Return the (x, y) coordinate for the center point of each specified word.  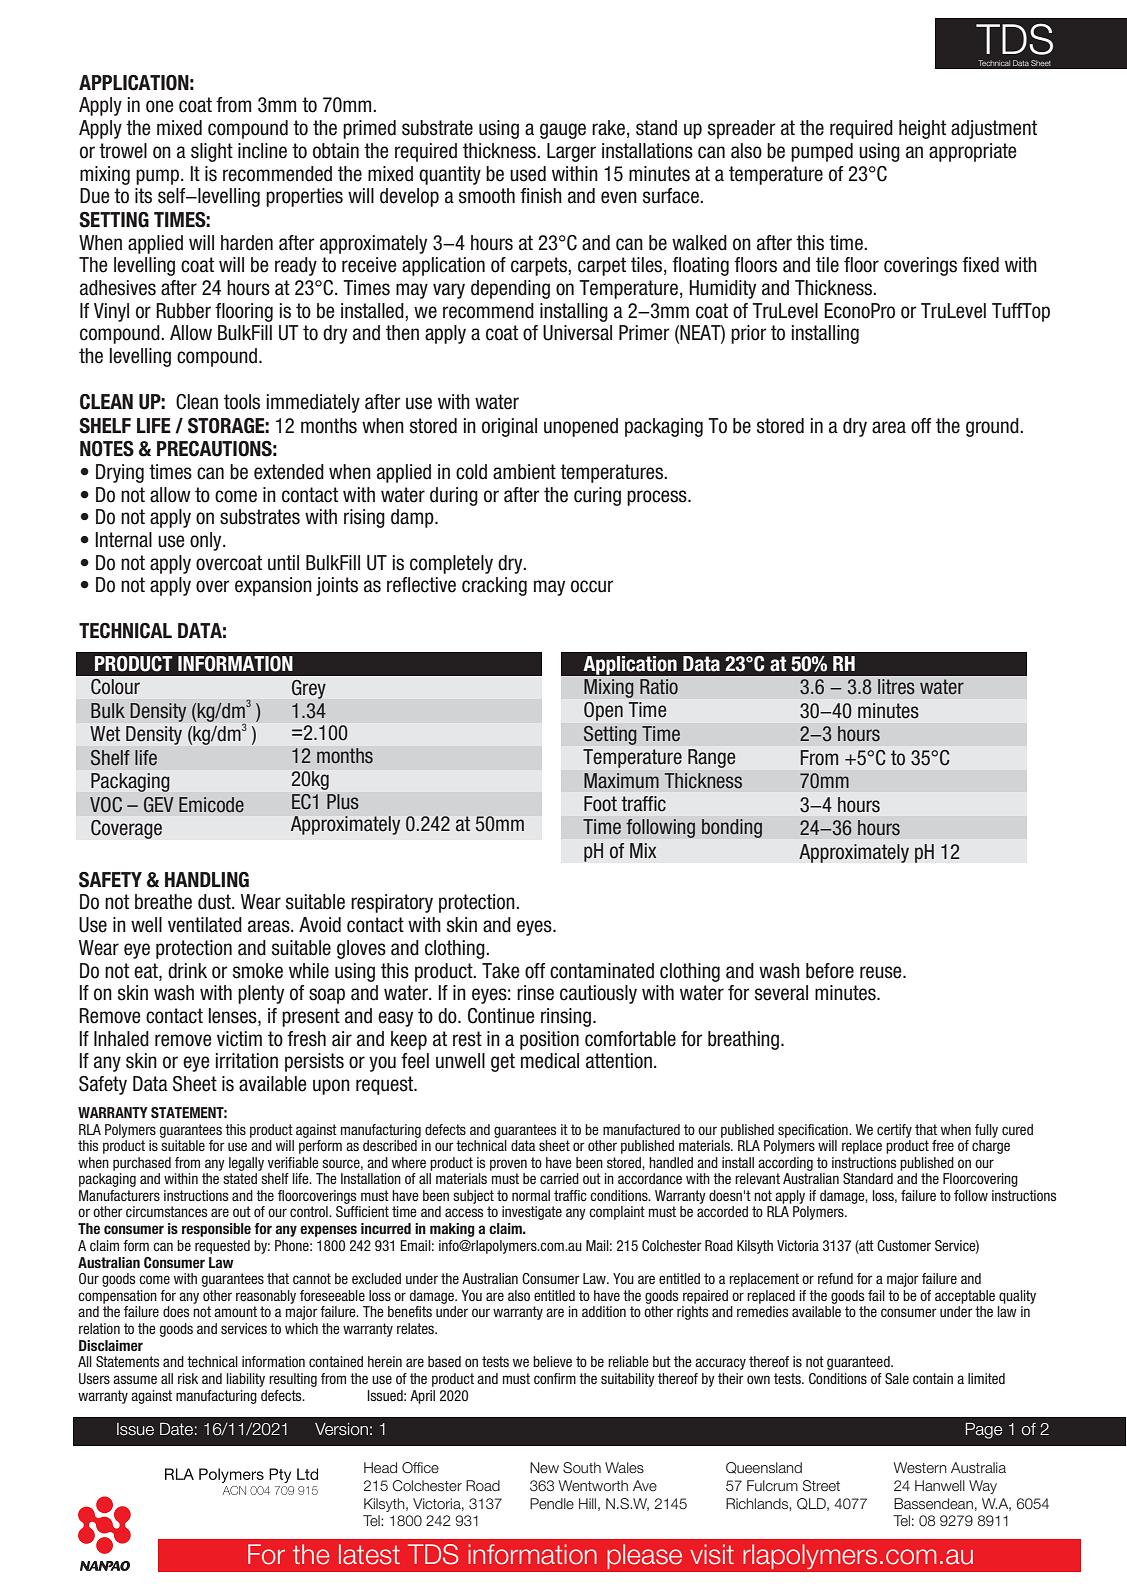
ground (993, 427)
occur (592, 586)
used (528, 174)
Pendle (552, 1503)
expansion (273, 586)
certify (894, 1131)
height (922, 129)
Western (920, 1468)
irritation (247, 1061)
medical (550, 1061)
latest (369, 1554)
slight (212, 152)
